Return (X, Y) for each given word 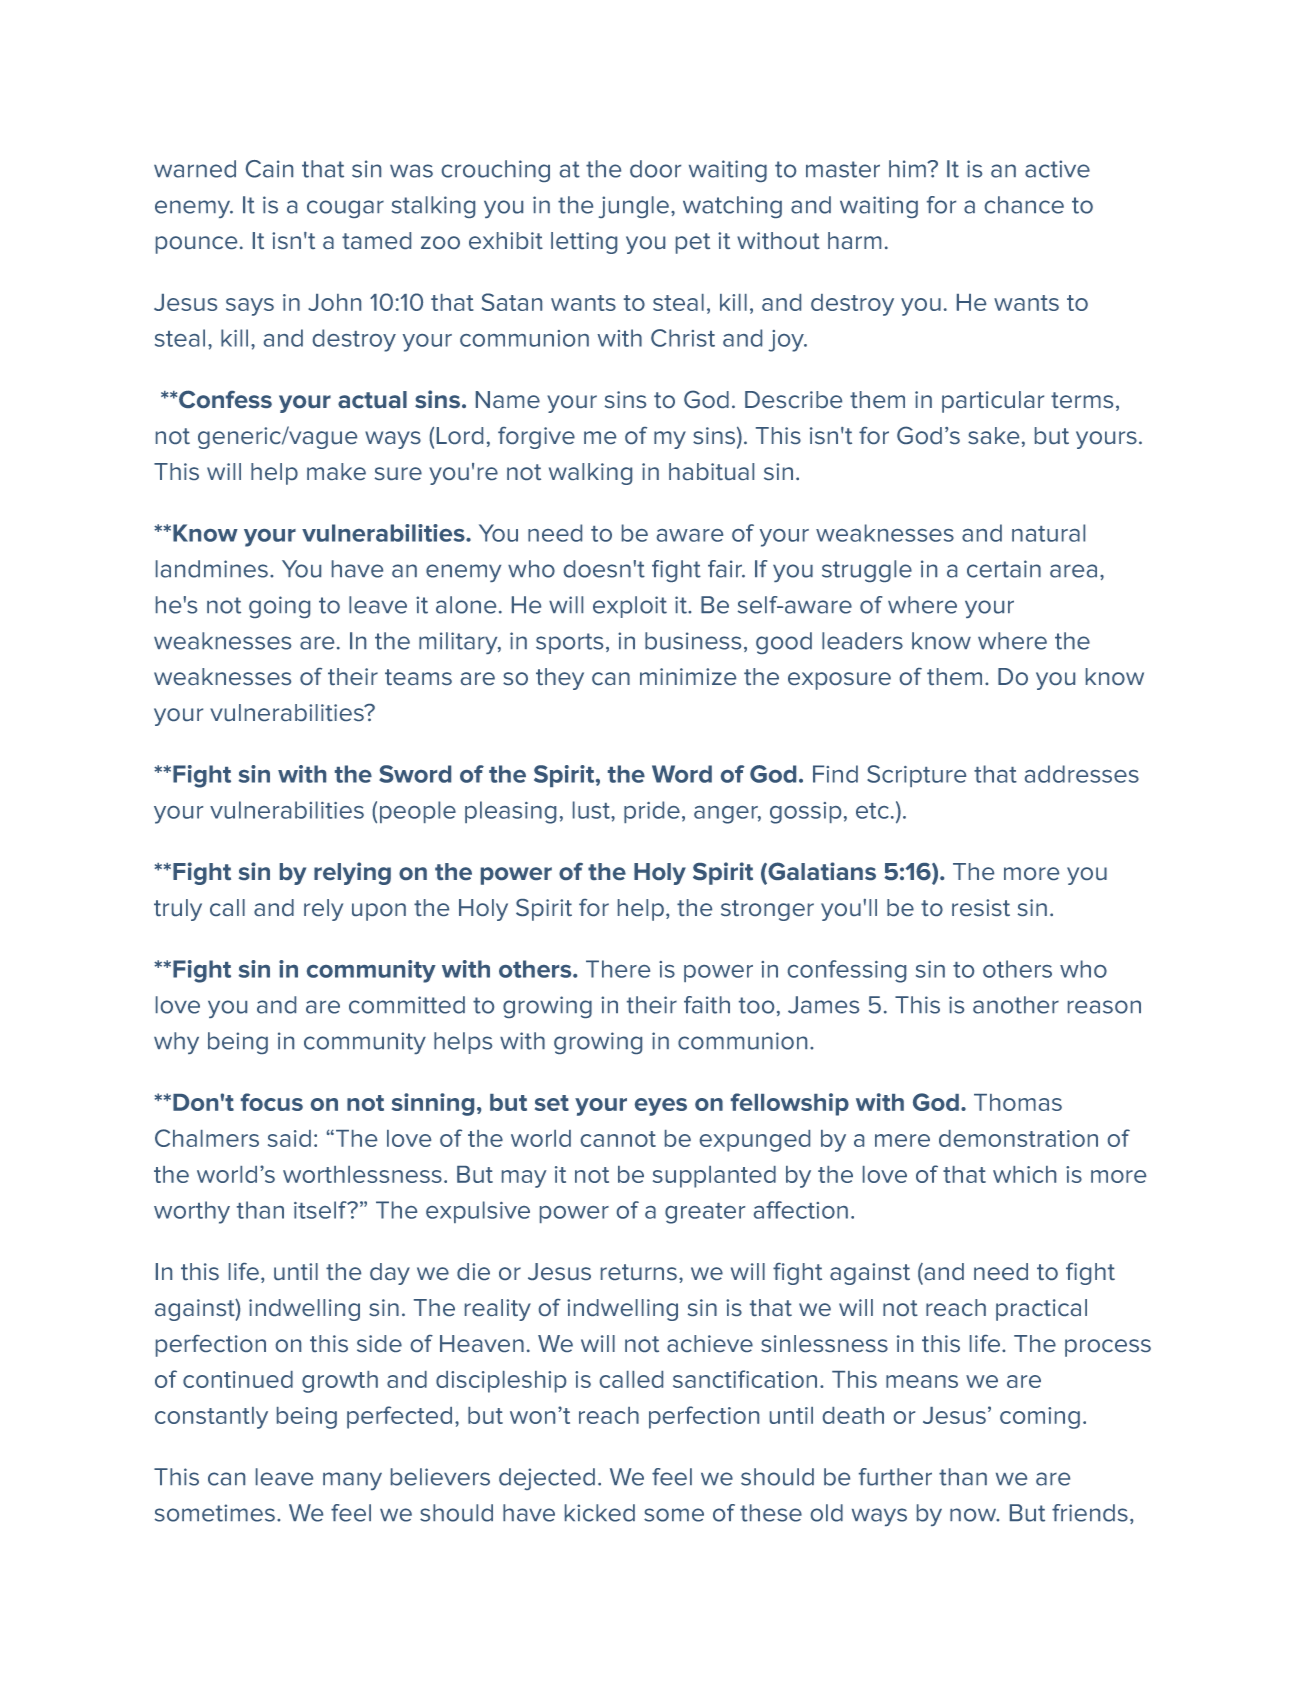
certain (1004, 569)
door (655, 169)
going (279, 607)
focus (272, 1102)
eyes (661, 1107)
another (1016, 1005)
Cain (269, 169)
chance (1024, 205)
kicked (600, 1513)
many (352, 1481)
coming (1040, 1418)
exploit (630, 607)
